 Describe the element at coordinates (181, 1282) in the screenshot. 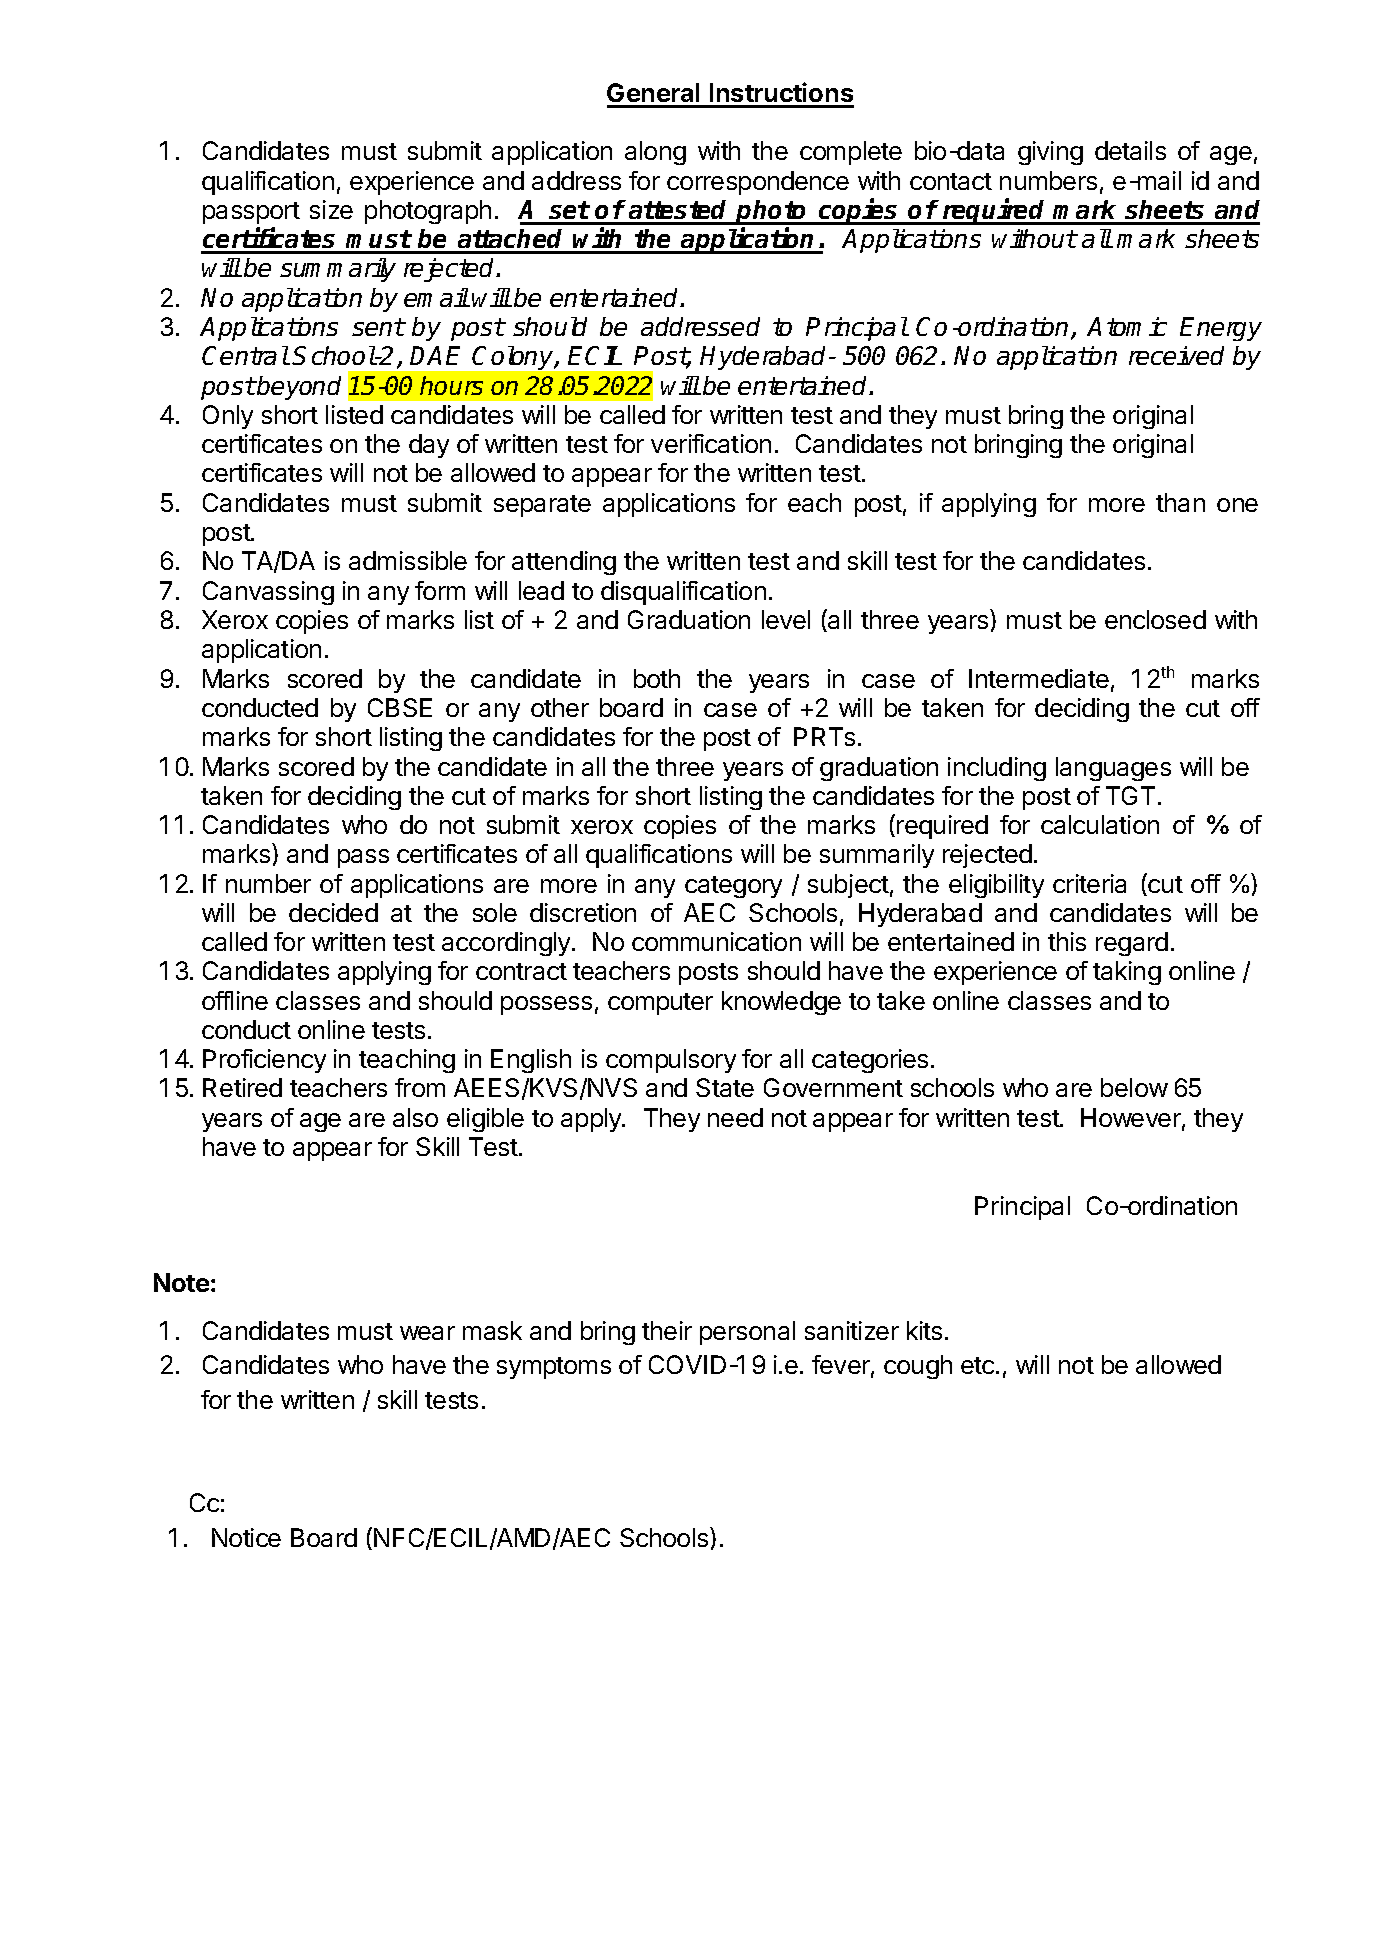

I see `Note` at that location.
